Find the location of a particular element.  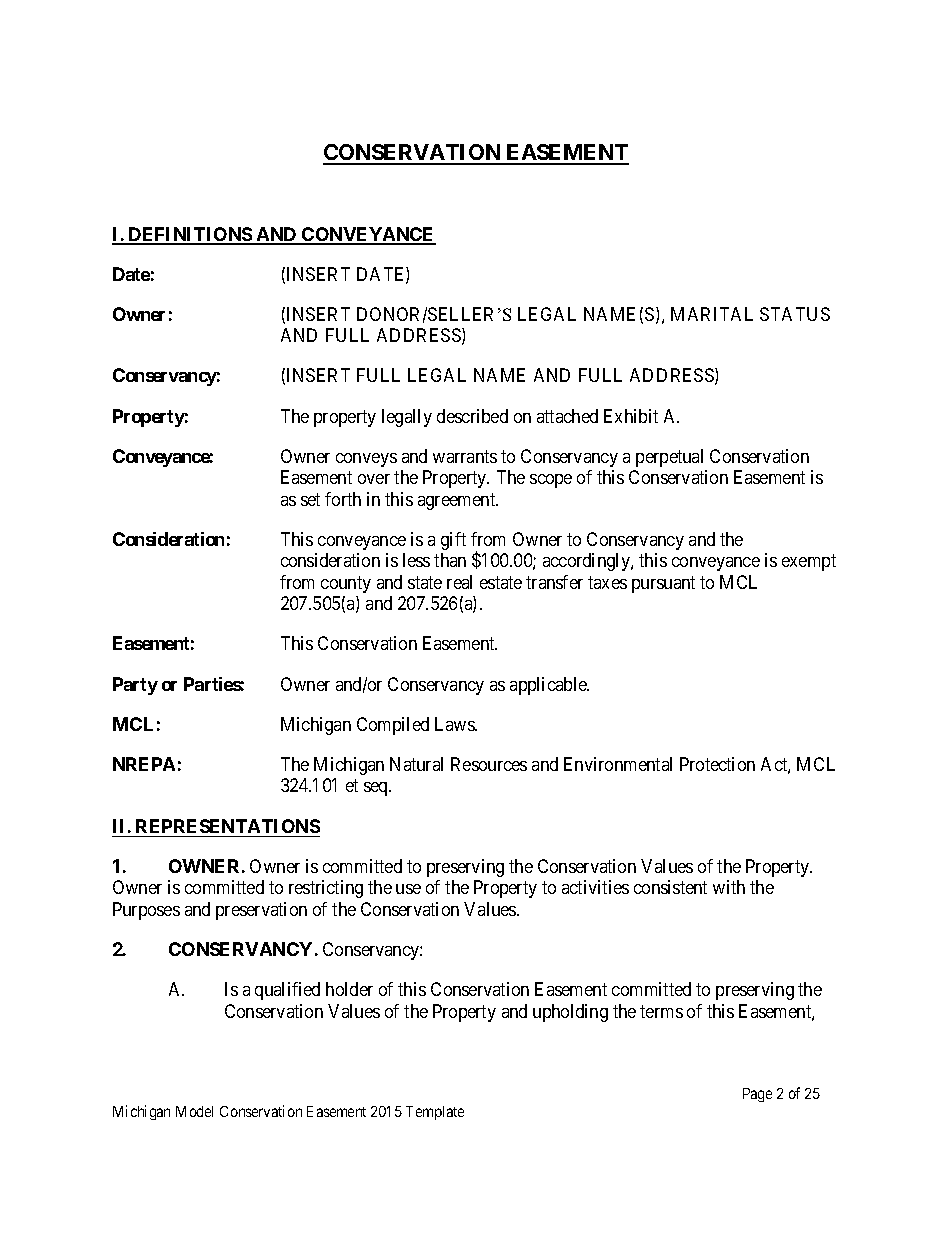

set is located at coordinates (310, 499).
